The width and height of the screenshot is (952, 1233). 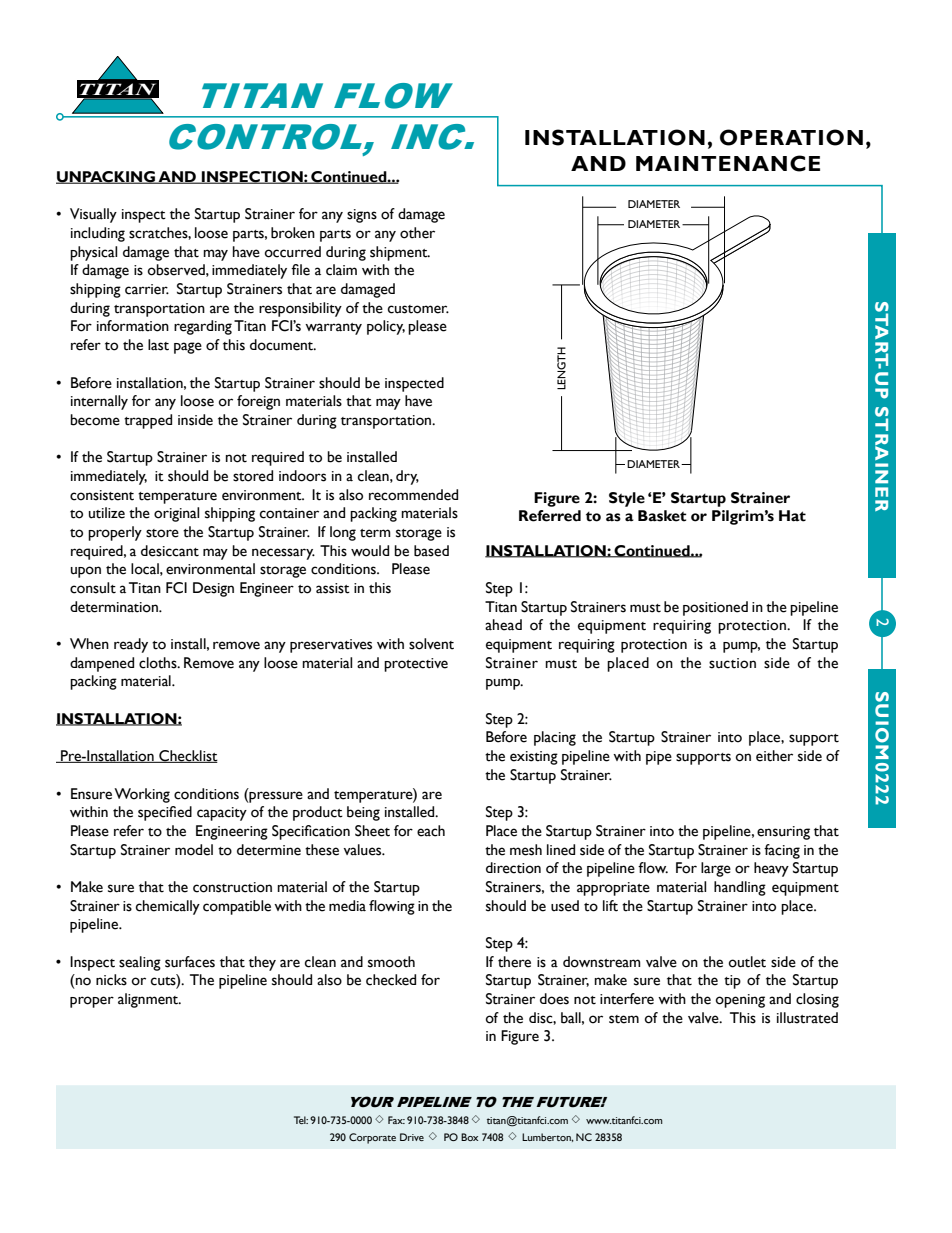 I want to click on alignment, so click(x=149, y=1000).
